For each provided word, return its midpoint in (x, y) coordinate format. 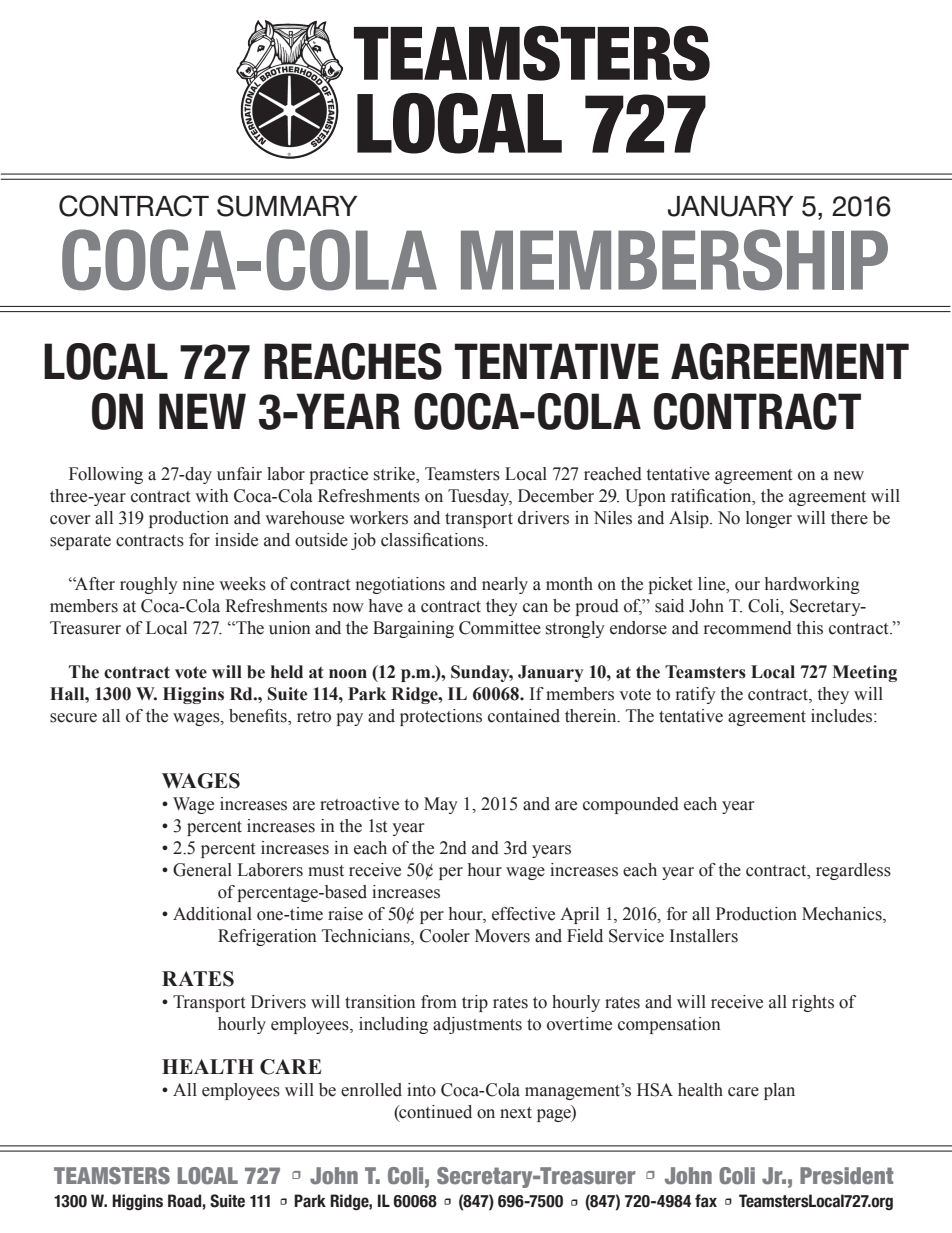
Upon (645, 497)
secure (73, 718)
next (516, 1113)
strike (395, 475)
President (846, 1175)
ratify (696, 695)
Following (106, 475)
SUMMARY (287, 206)
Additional (212, 914)
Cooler (445, 936)
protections (441, 717)
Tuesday (480, 497)
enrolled (371, 1090)
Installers (704, 936)
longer (769, 519)
